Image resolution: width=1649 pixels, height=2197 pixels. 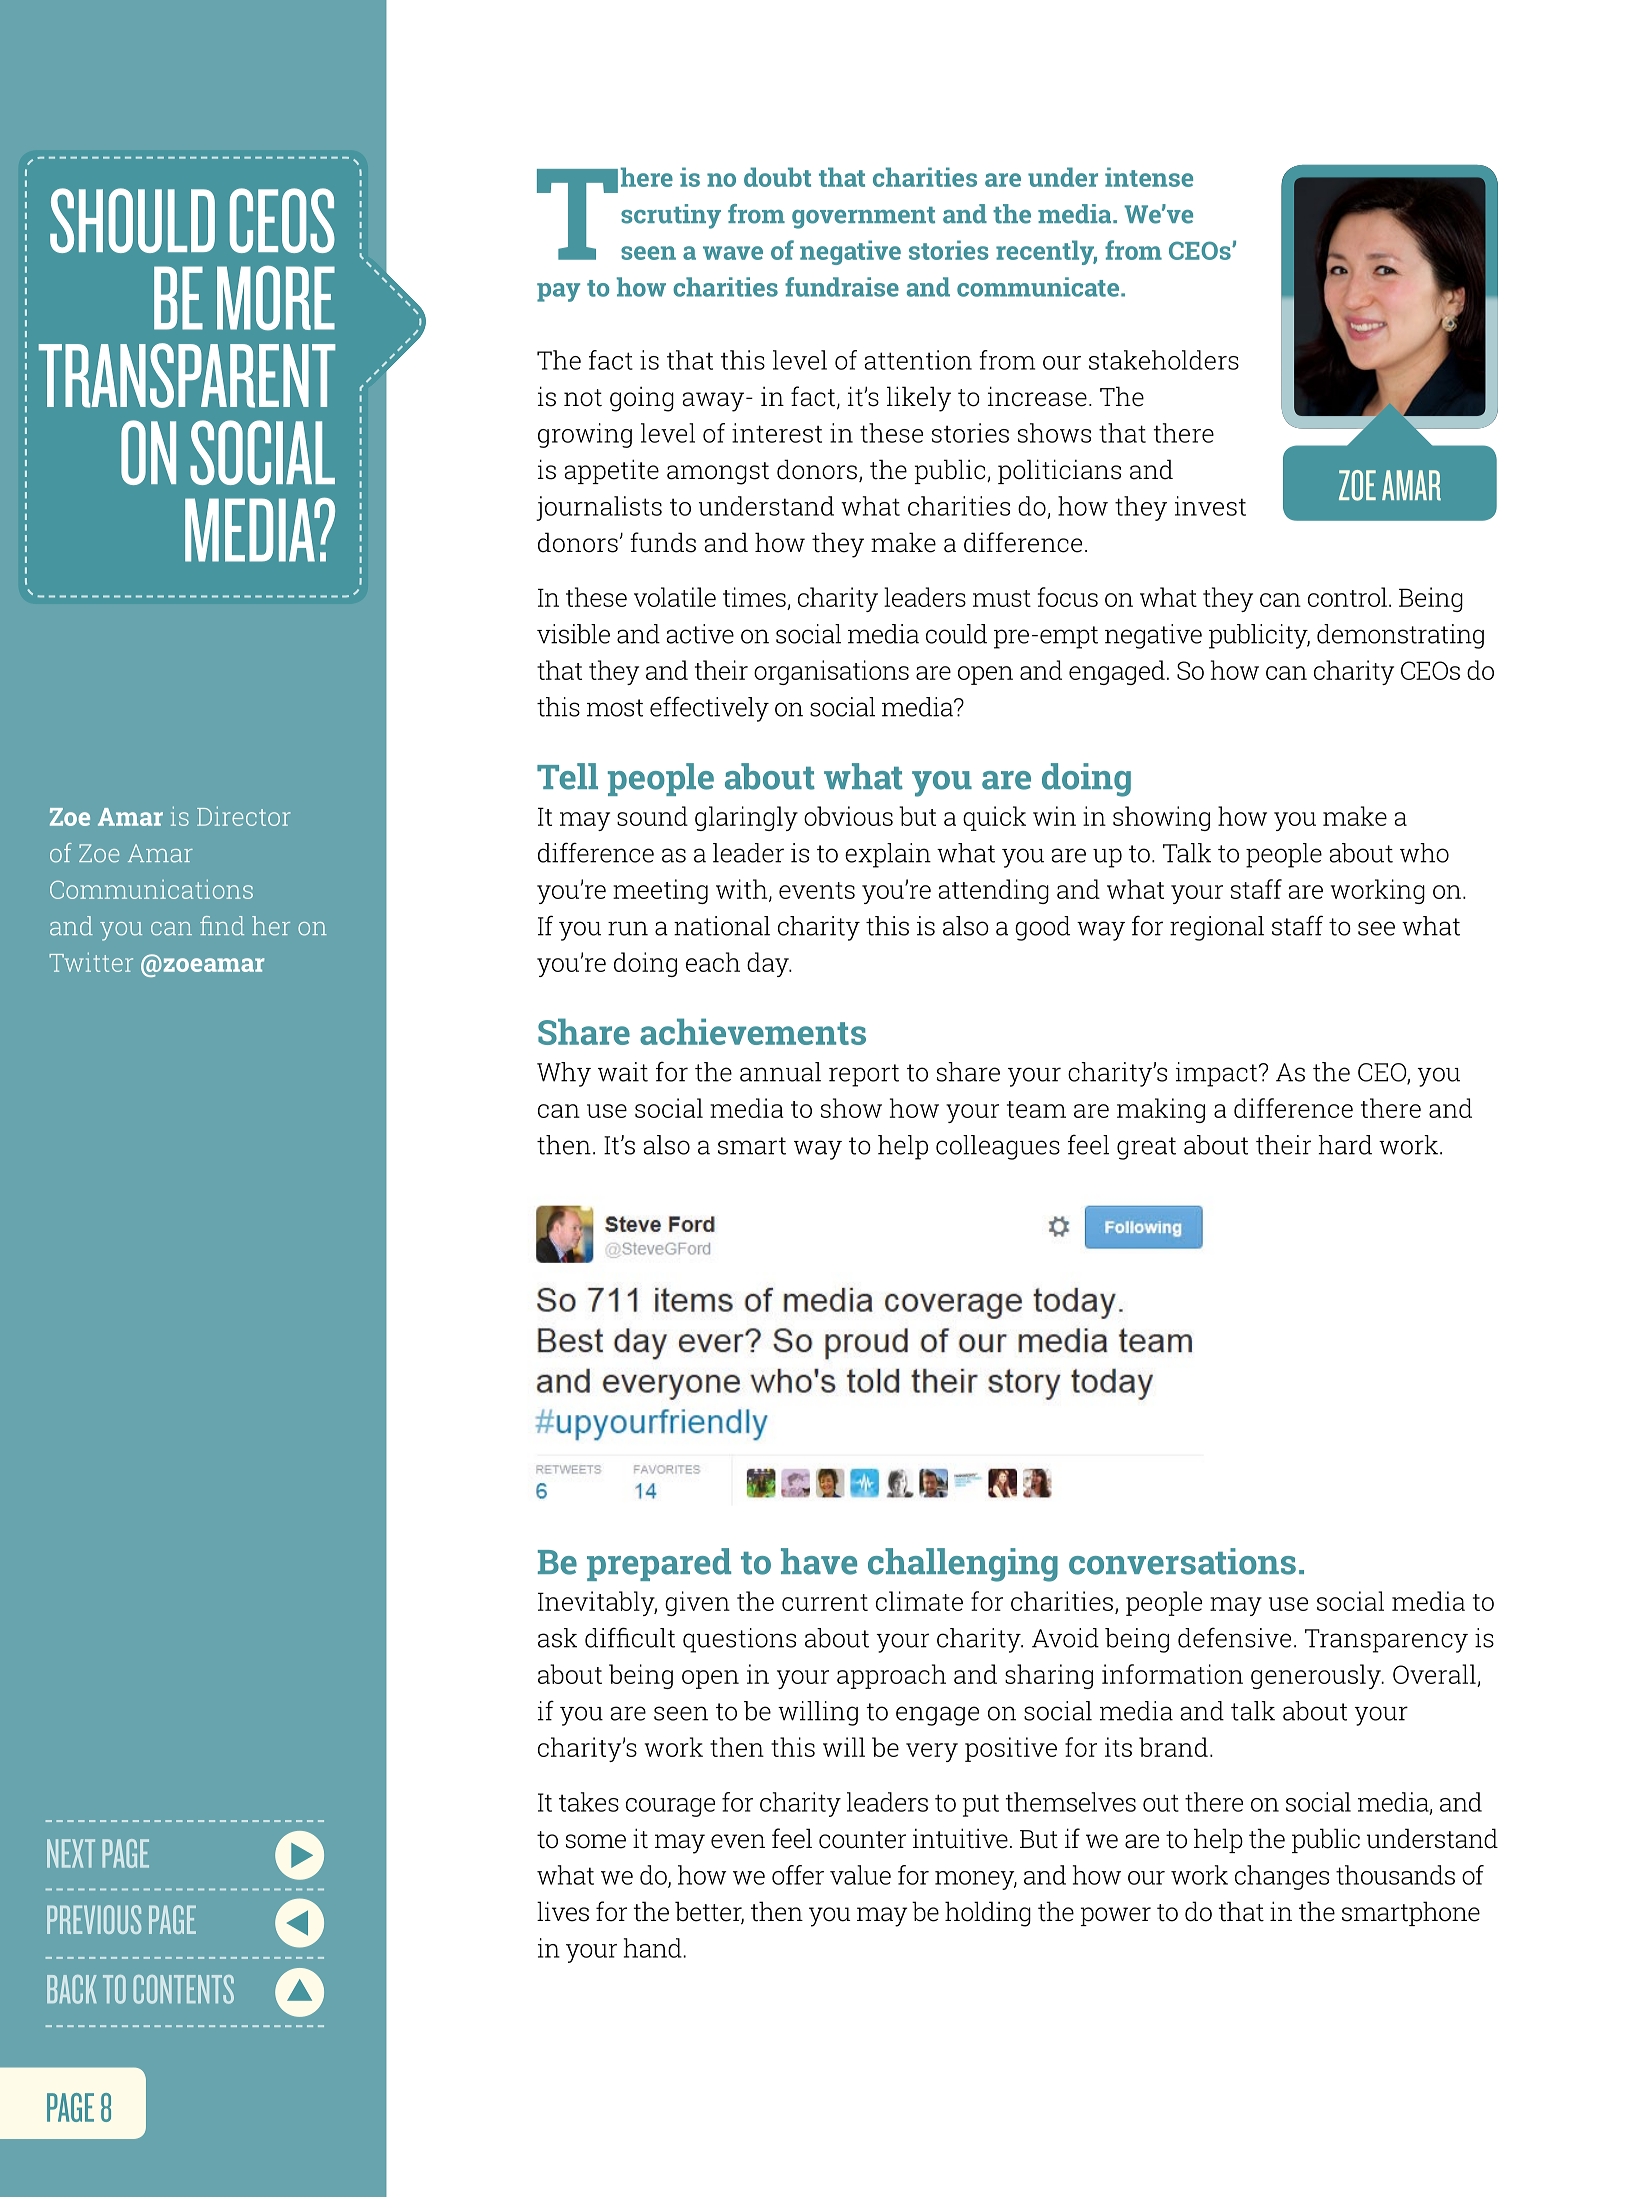 I want to click on intense, so click(x=1149, y=177).
